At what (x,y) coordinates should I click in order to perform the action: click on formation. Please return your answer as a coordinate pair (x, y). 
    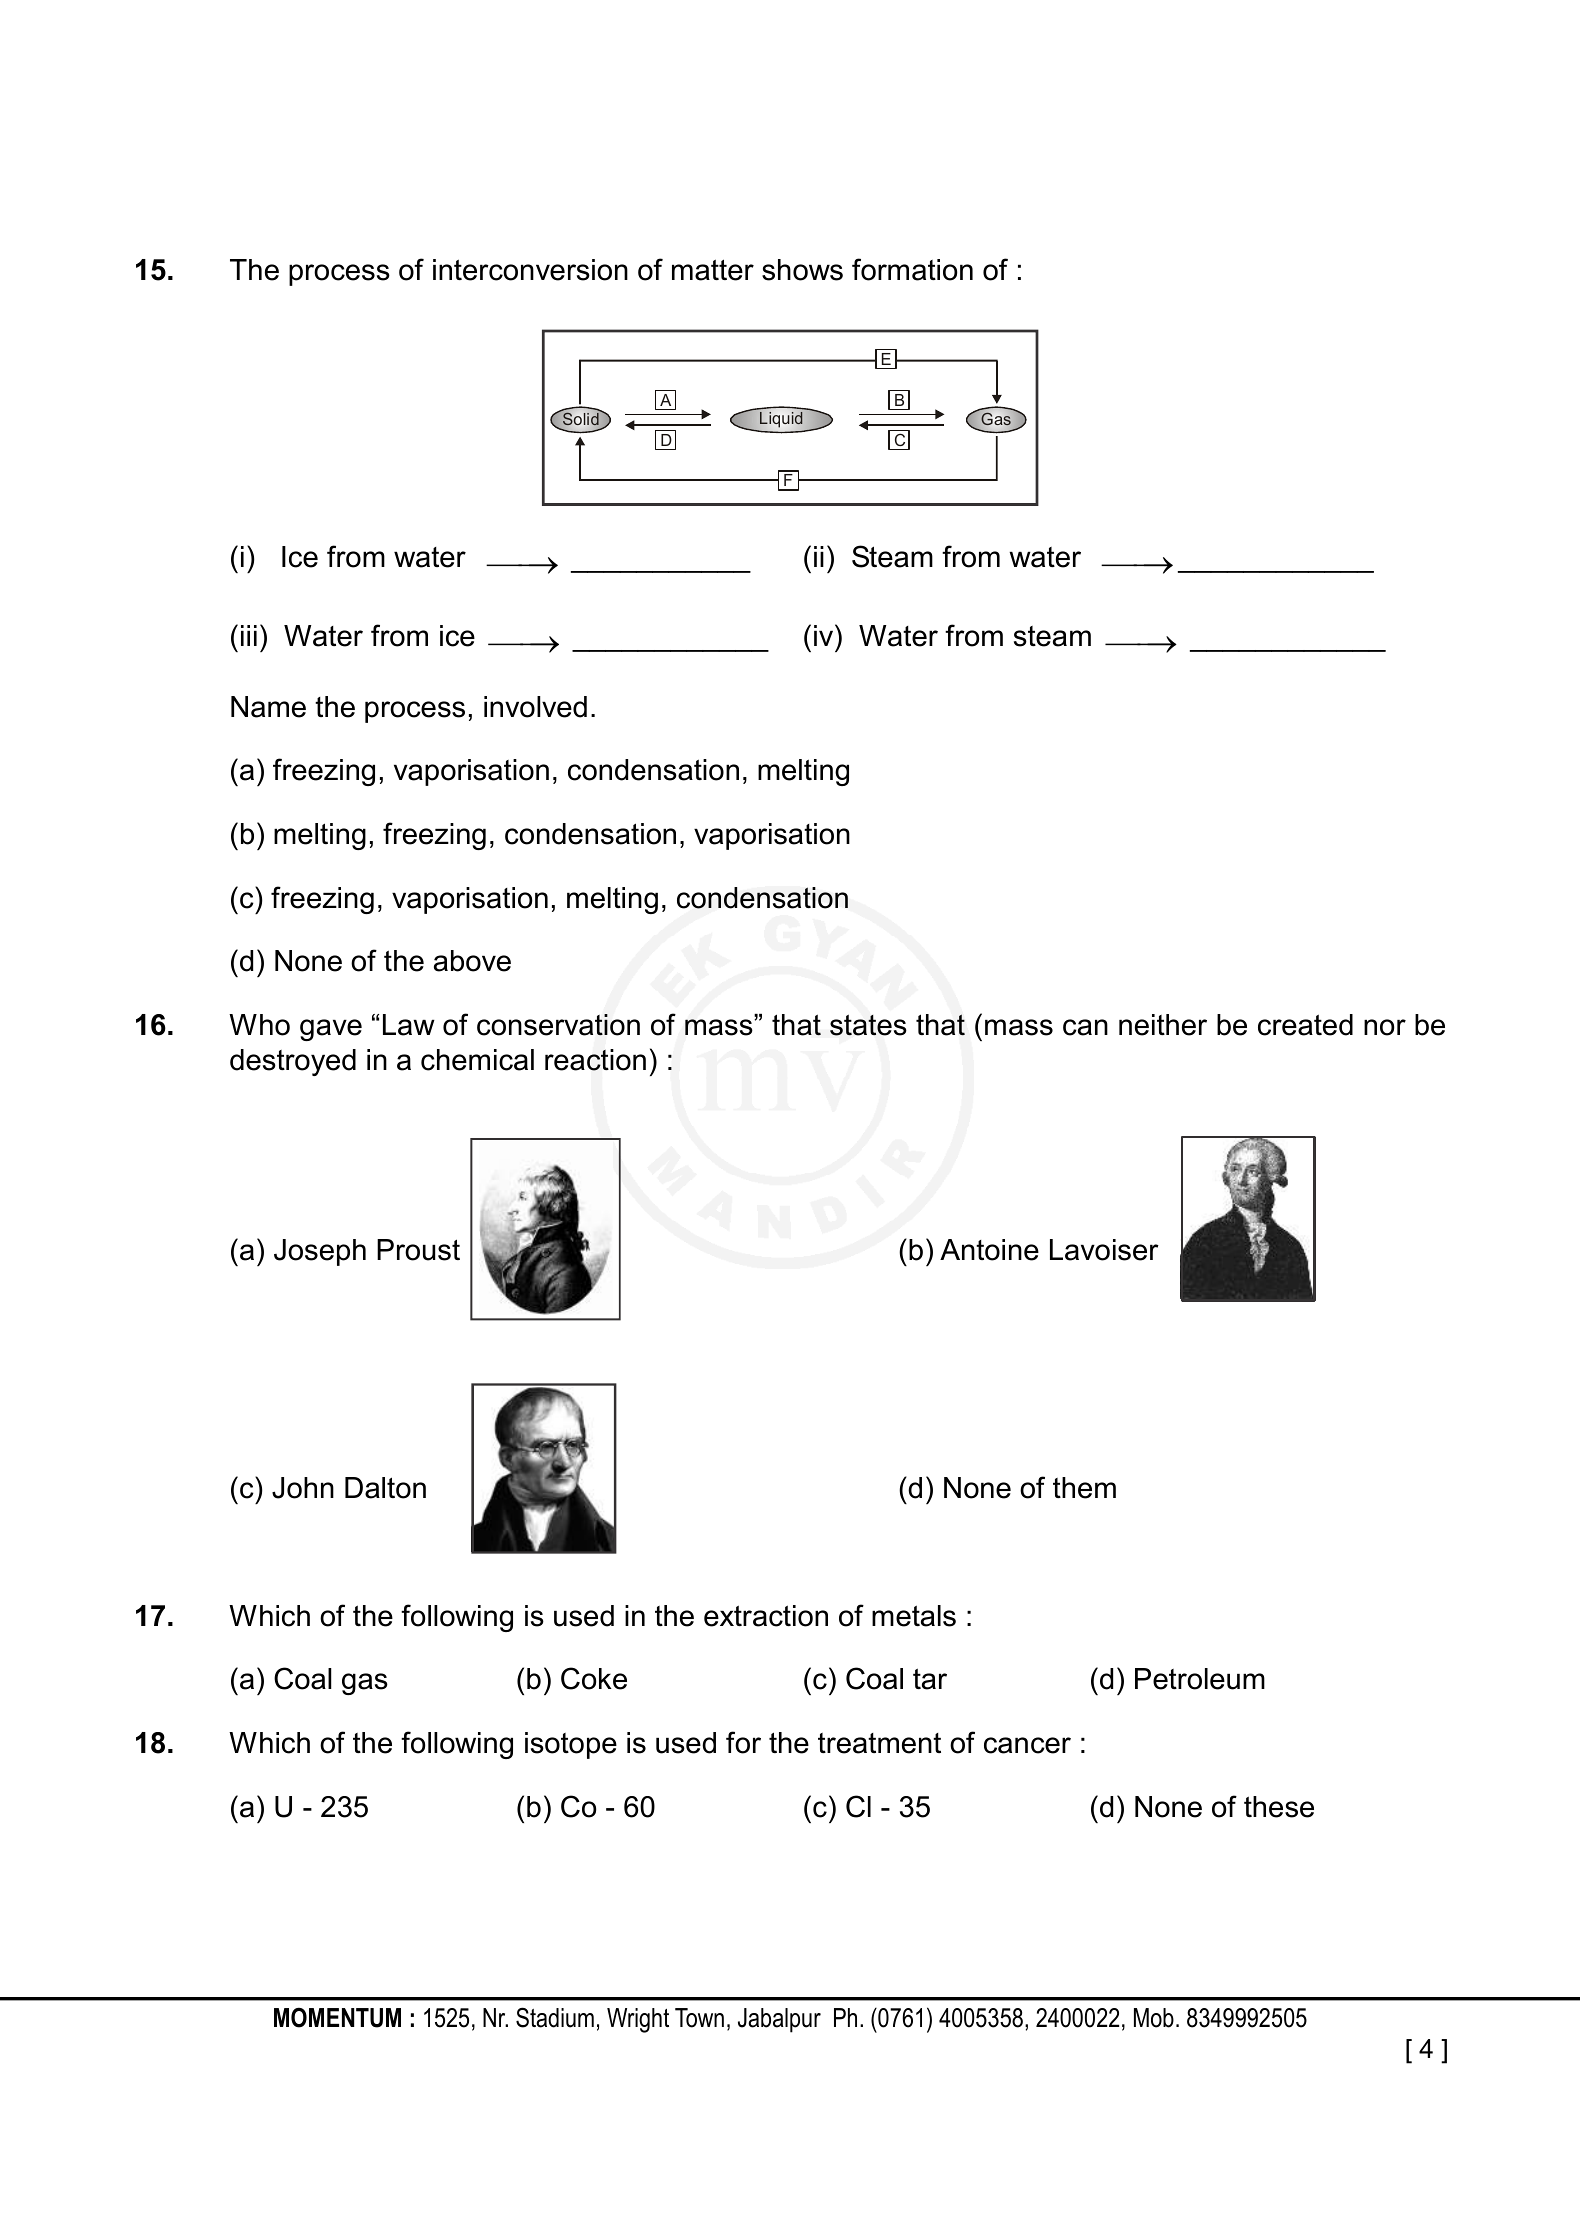
    Looking at the image, I should click on (912, 269).
